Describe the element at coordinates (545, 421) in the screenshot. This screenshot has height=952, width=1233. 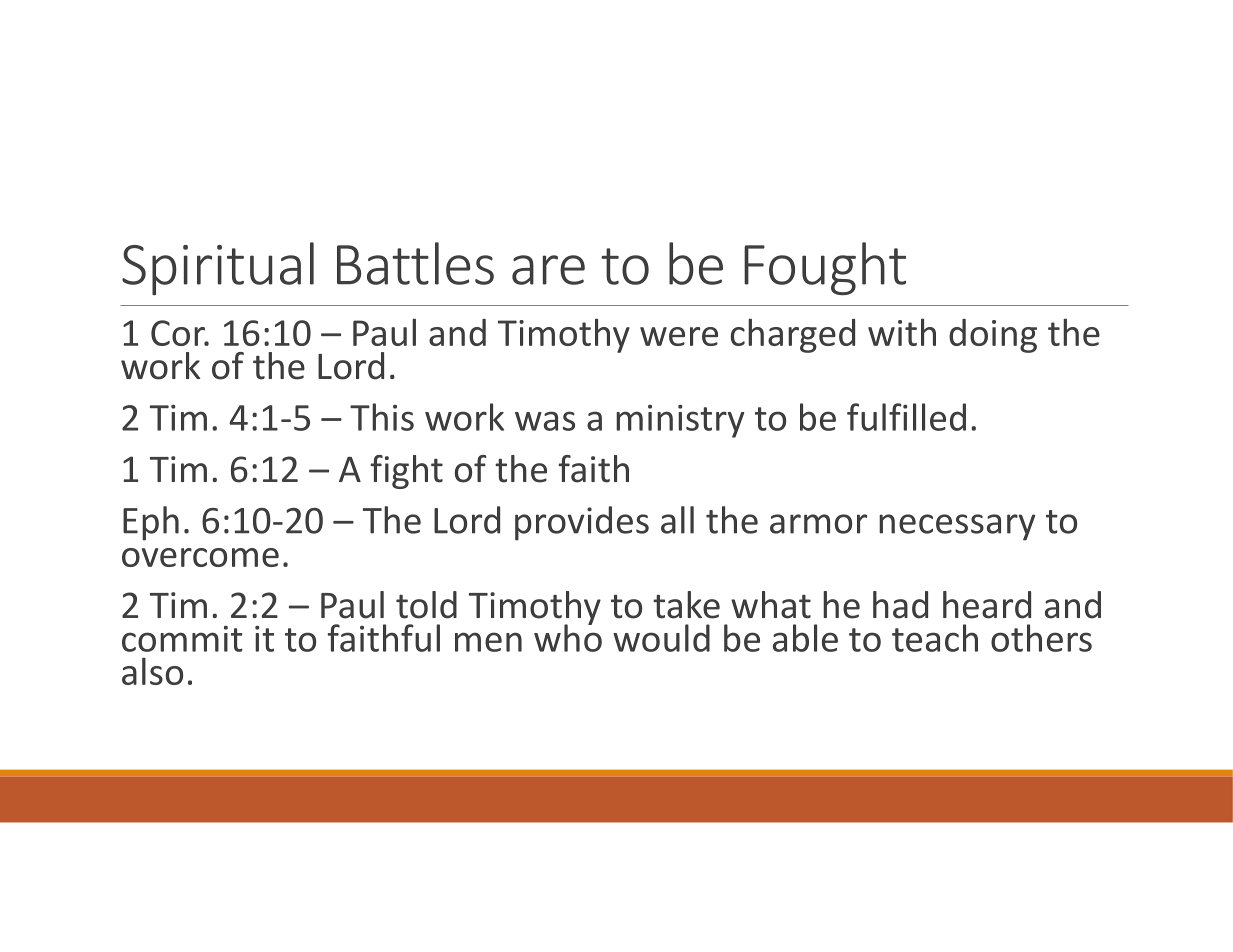
I see `was` at that location.
